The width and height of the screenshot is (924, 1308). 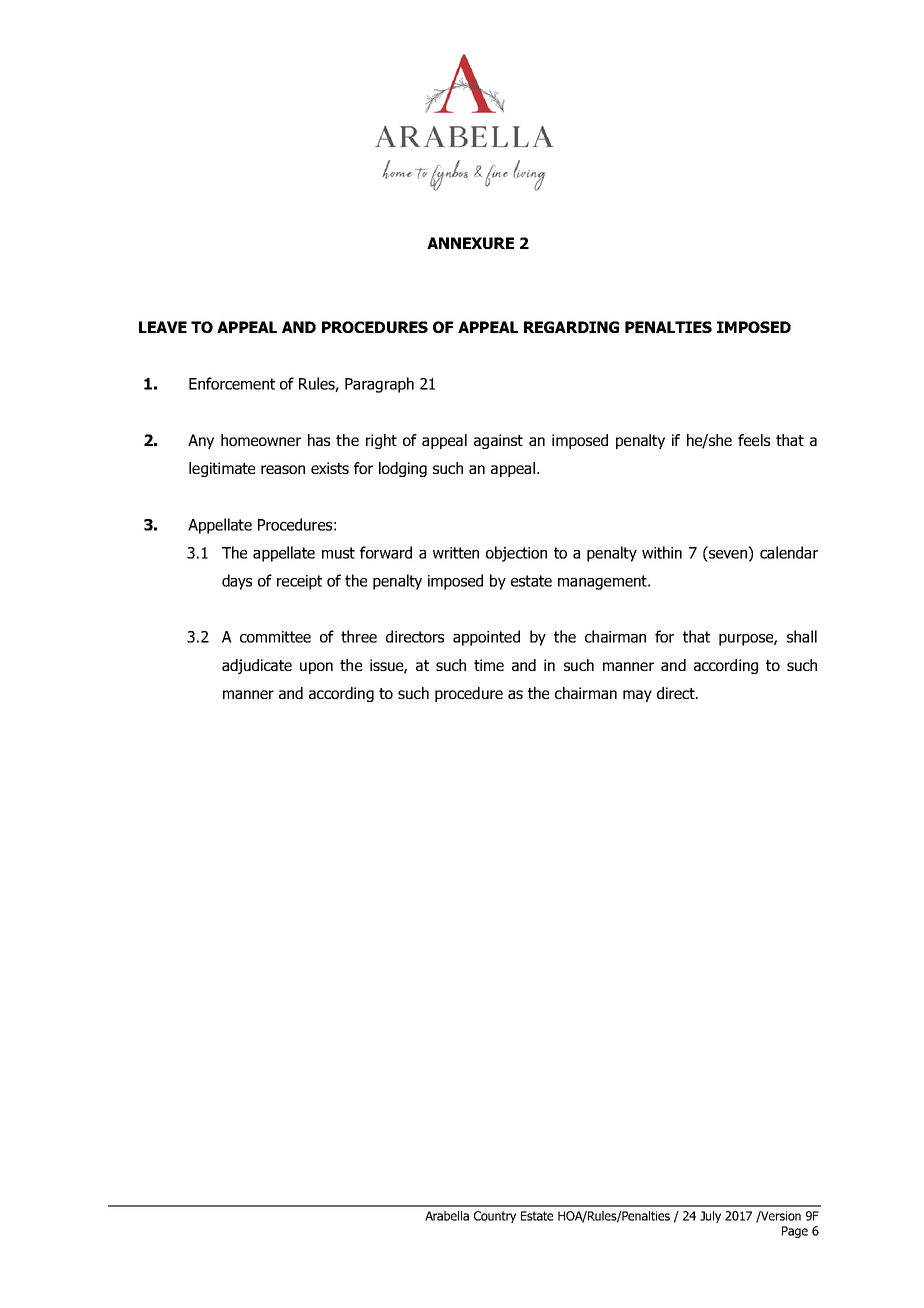 I want to click on committee, so click(x=275, y=637).
